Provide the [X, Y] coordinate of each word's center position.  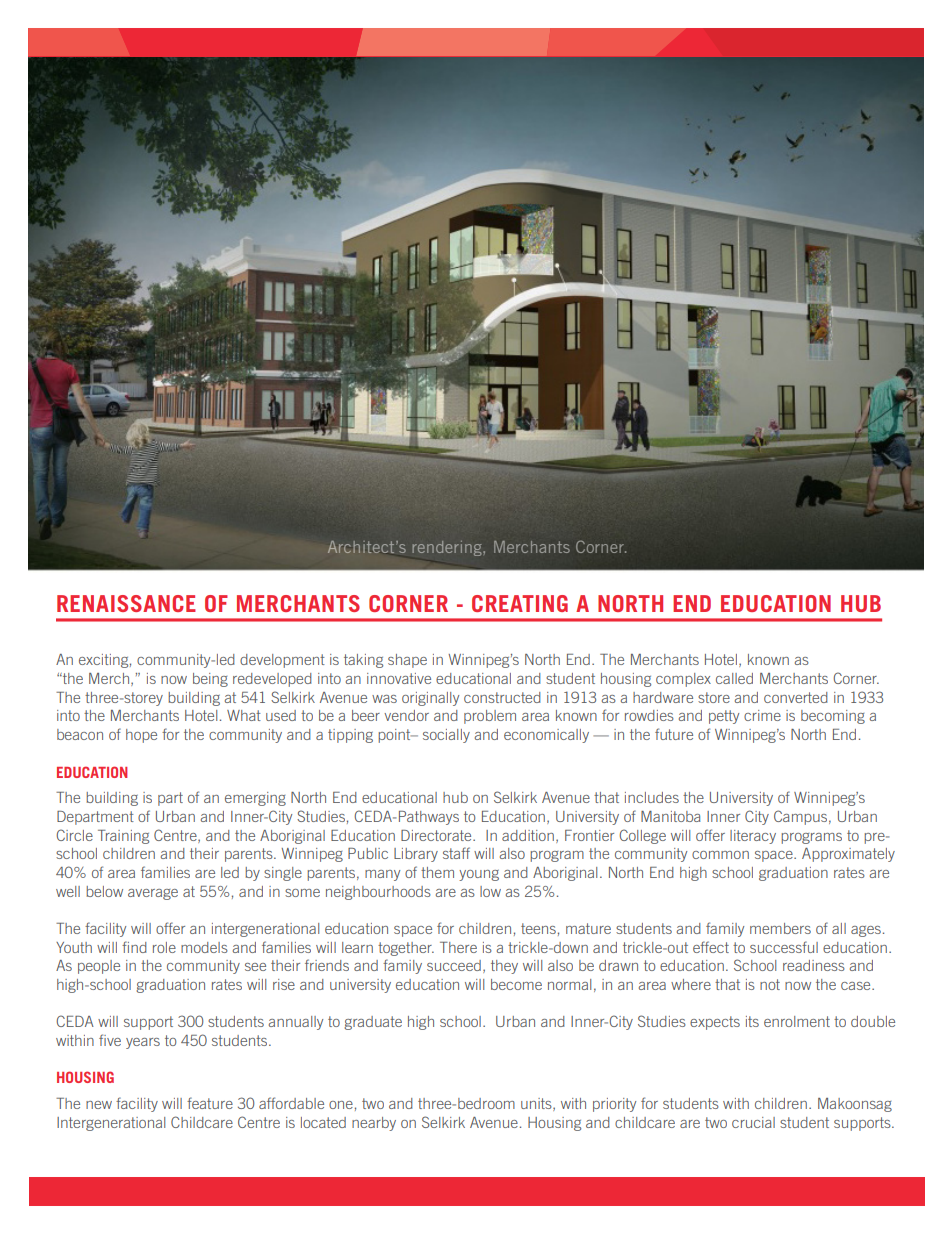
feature [210, 1103]
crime [762, 715]
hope [141, 736]
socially [446, 736]
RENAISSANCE [126, 603]
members [780, 928]
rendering [448, 548]
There [458, 947]
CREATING [520, 603]
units [537, 1104]
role [164, 947]
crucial [753, 1122]
